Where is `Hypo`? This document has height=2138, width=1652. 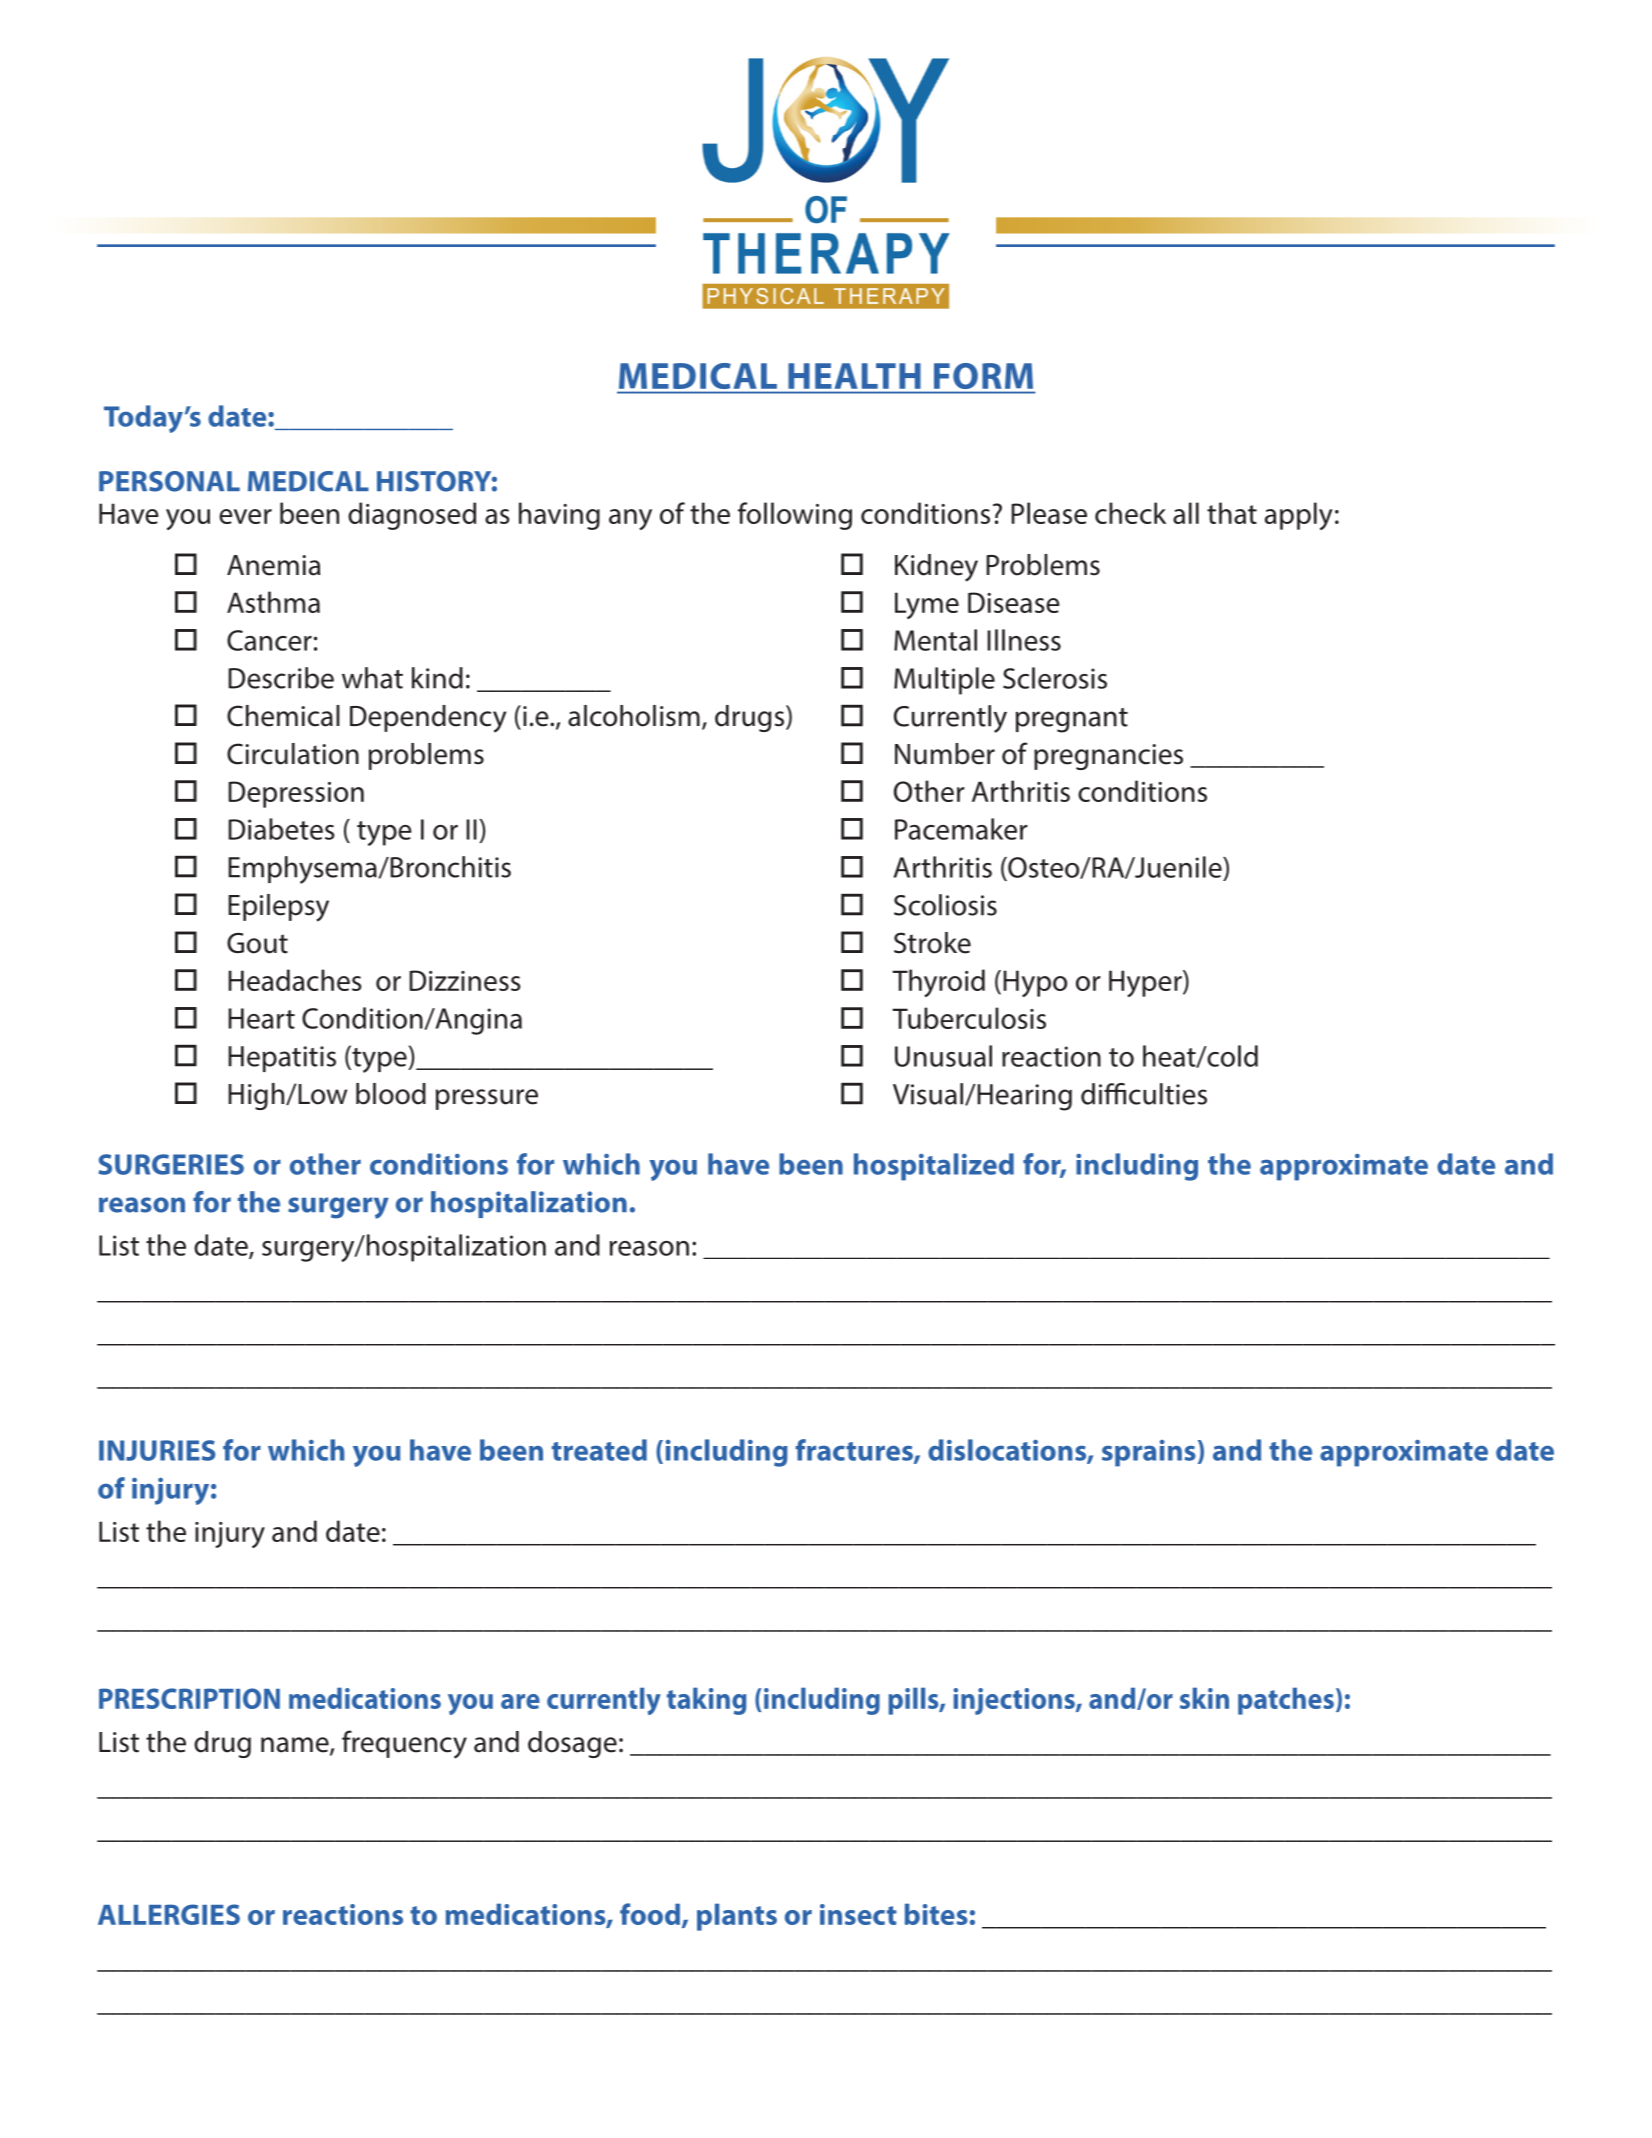 Hypo is located at coordinates (1035, 983).
